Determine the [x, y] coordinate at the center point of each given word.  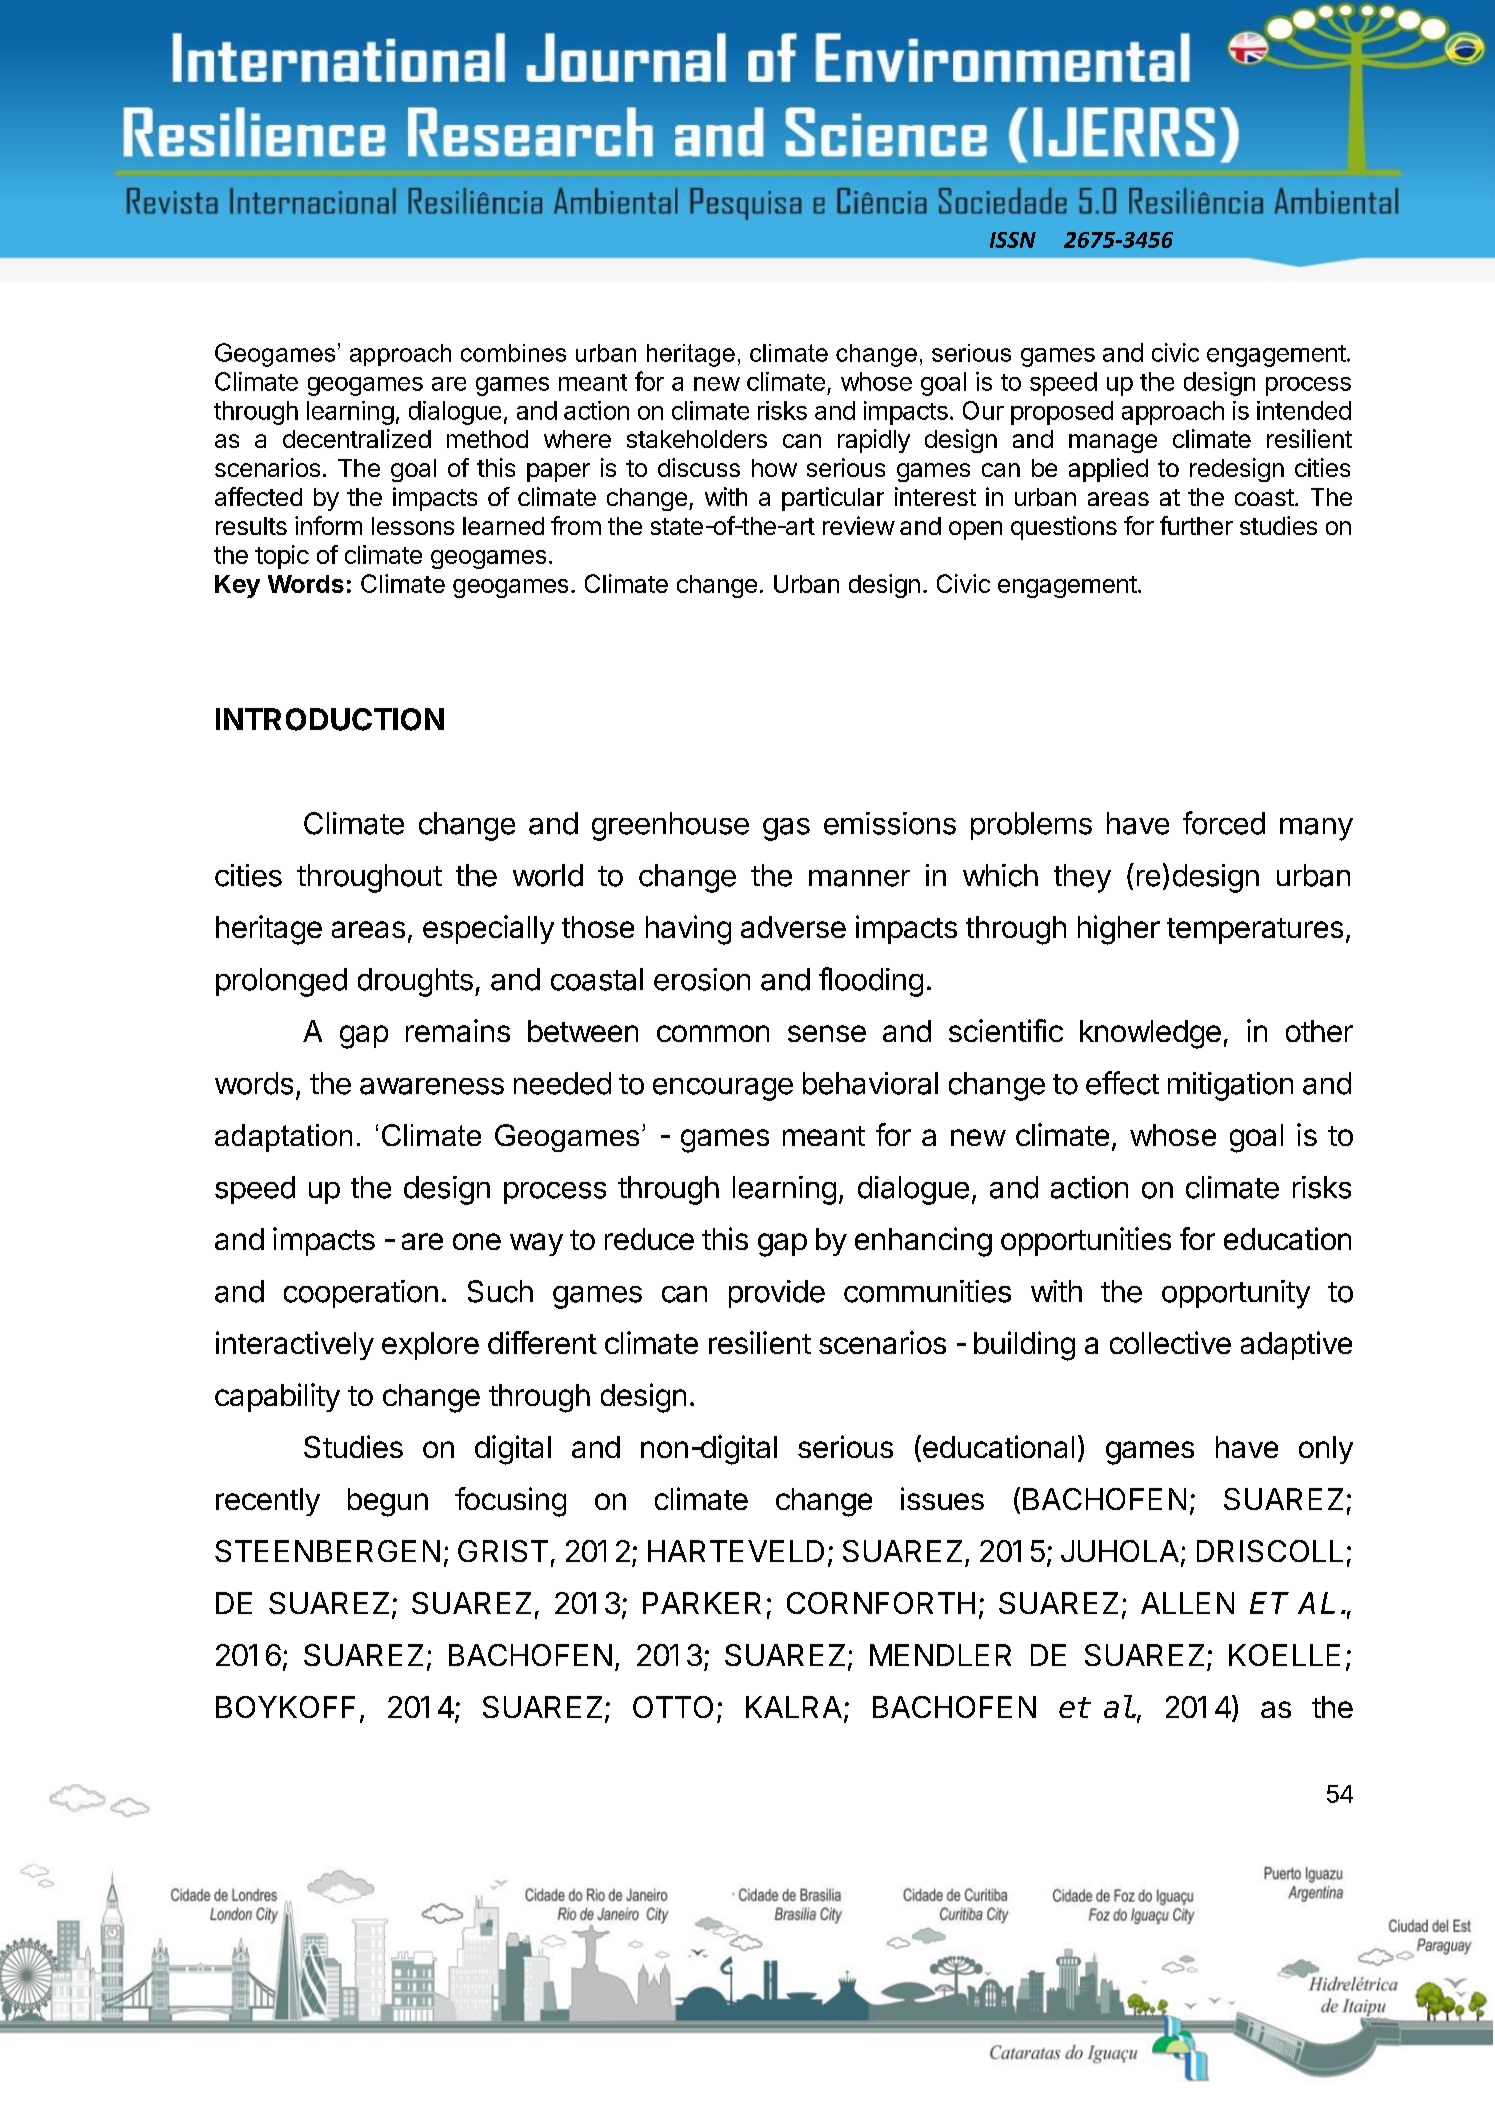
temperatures [1255, 931]
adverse [793, 927]
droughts [415, 982]
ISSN [1013, 240]
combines [513, 353]
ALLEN [1187, 1603]
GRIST [503, 1551]
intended [1304, 410]
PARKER [702, 1603]
